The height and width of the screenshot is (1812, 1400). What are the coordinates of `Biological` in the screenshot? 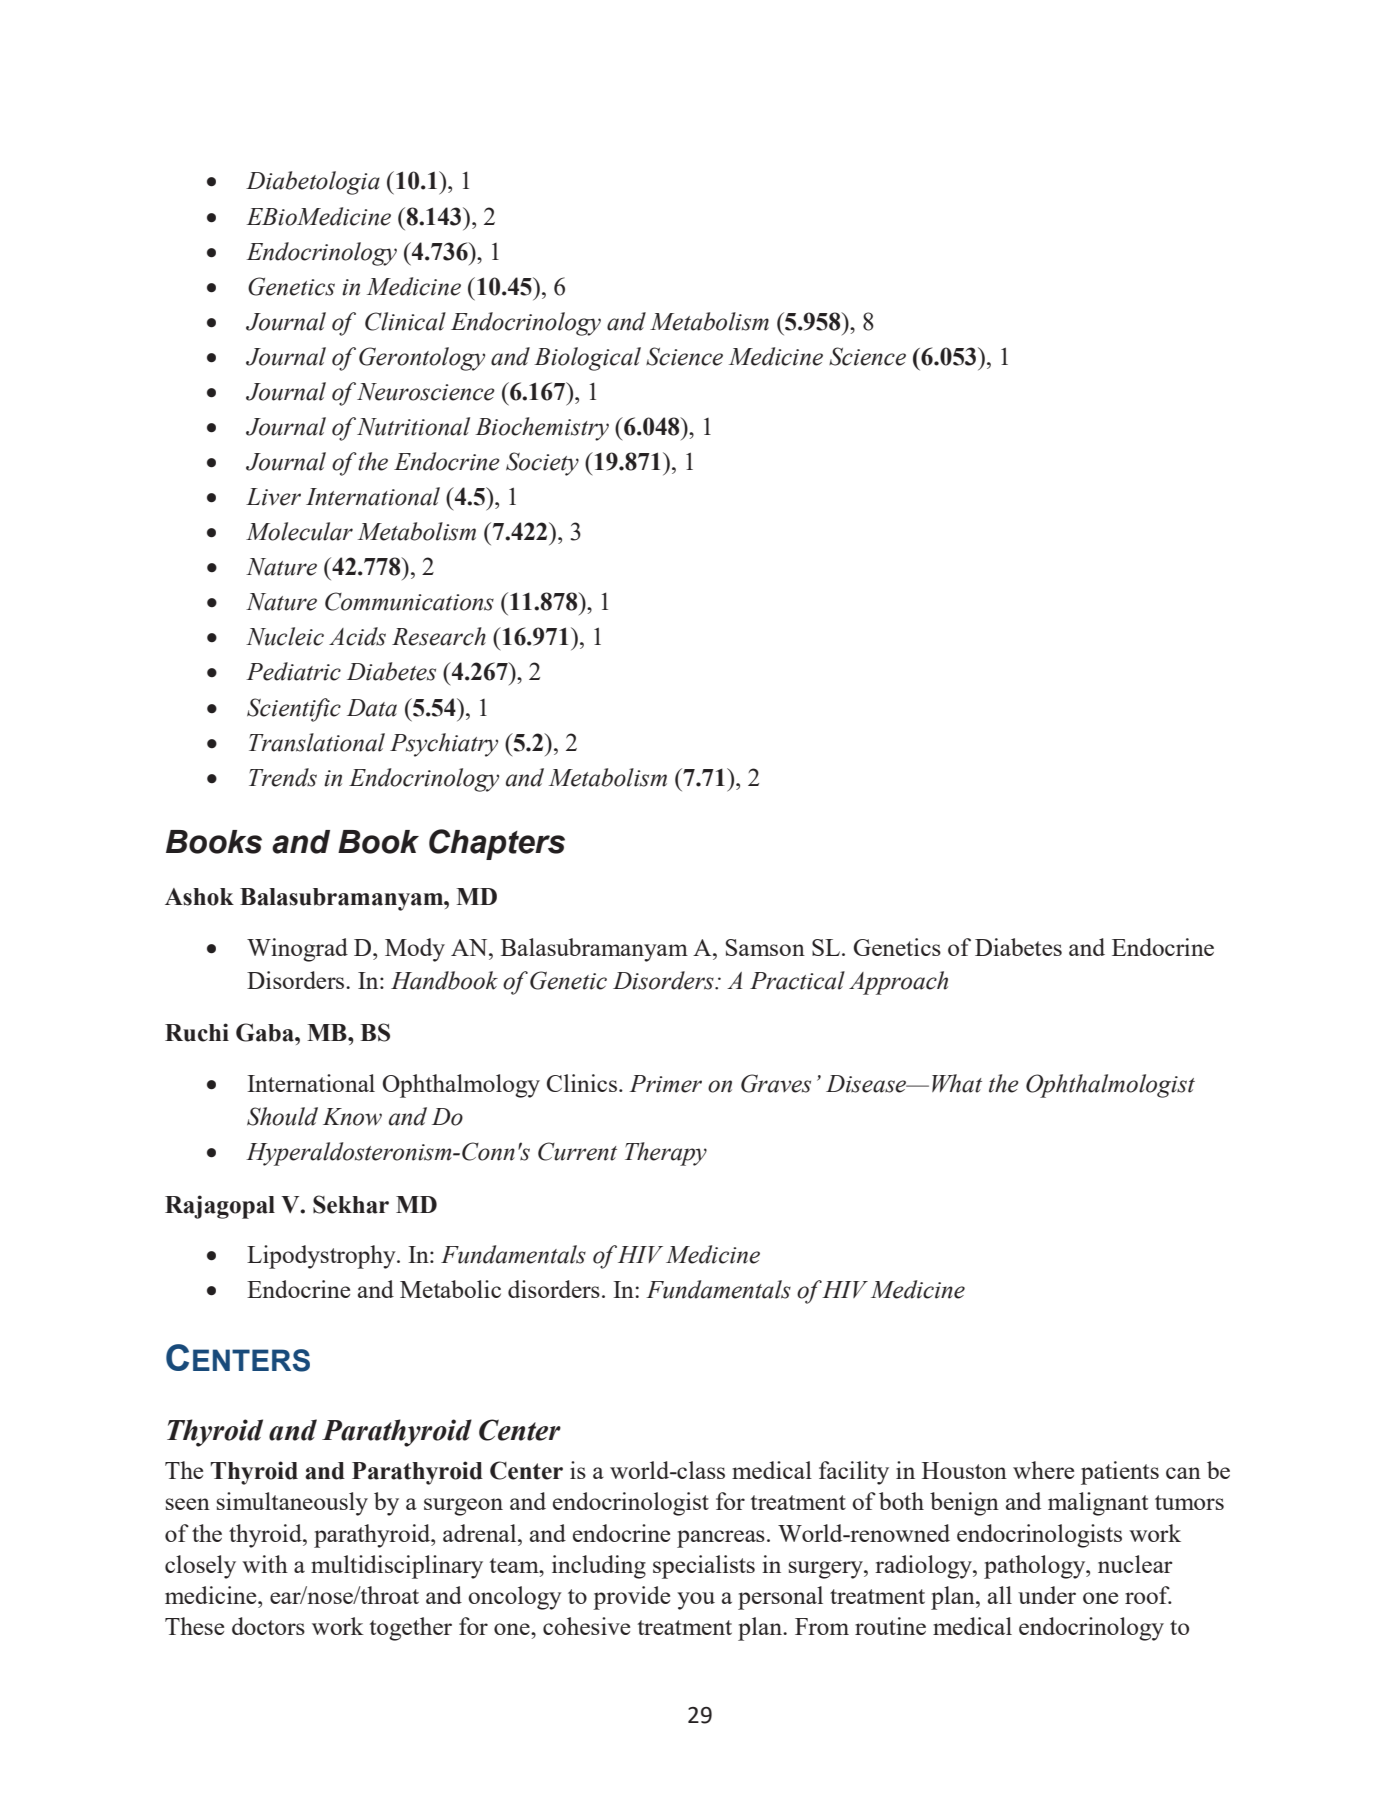 It's located at (587, 359).
